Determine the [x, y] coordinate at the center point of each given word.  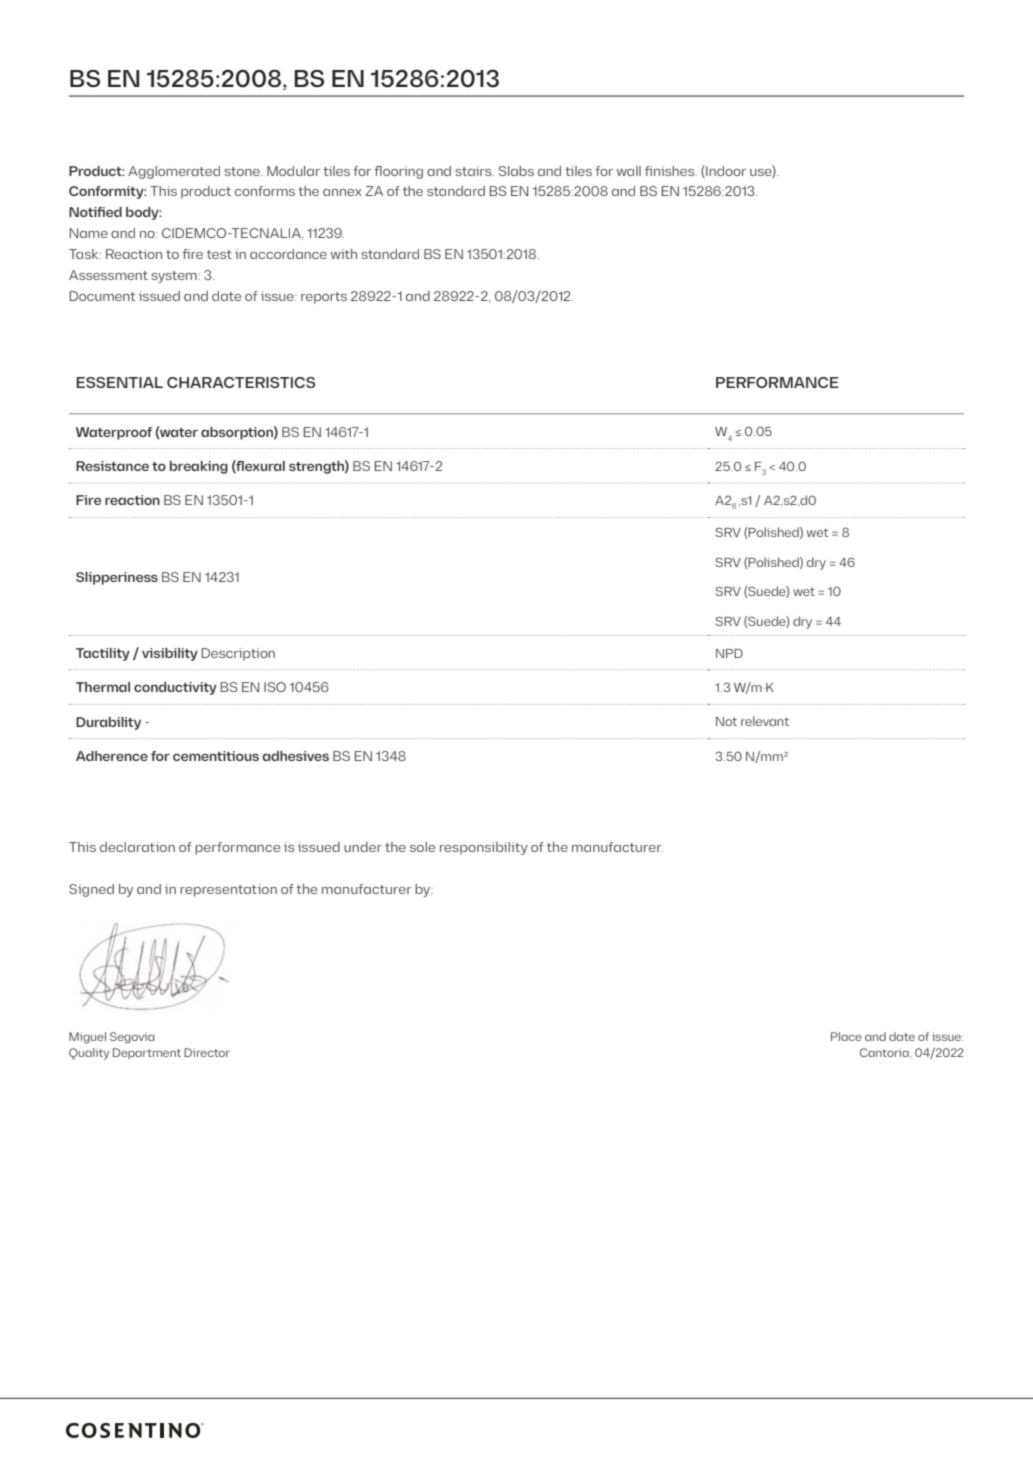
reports [324, 298]
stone [243, 171]
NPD [729, 653]
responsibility [484, 848]
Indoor [725, 171]
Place [846, 1036]
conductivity [175, 688]
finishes [671, 171]
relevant [765, 721]
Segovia [132, 1038]
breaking [199, 467]
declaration [137, 847]
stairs [474, 171]
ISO [275, 687]
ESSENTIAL [119, 382]
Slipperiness [117, 578]
